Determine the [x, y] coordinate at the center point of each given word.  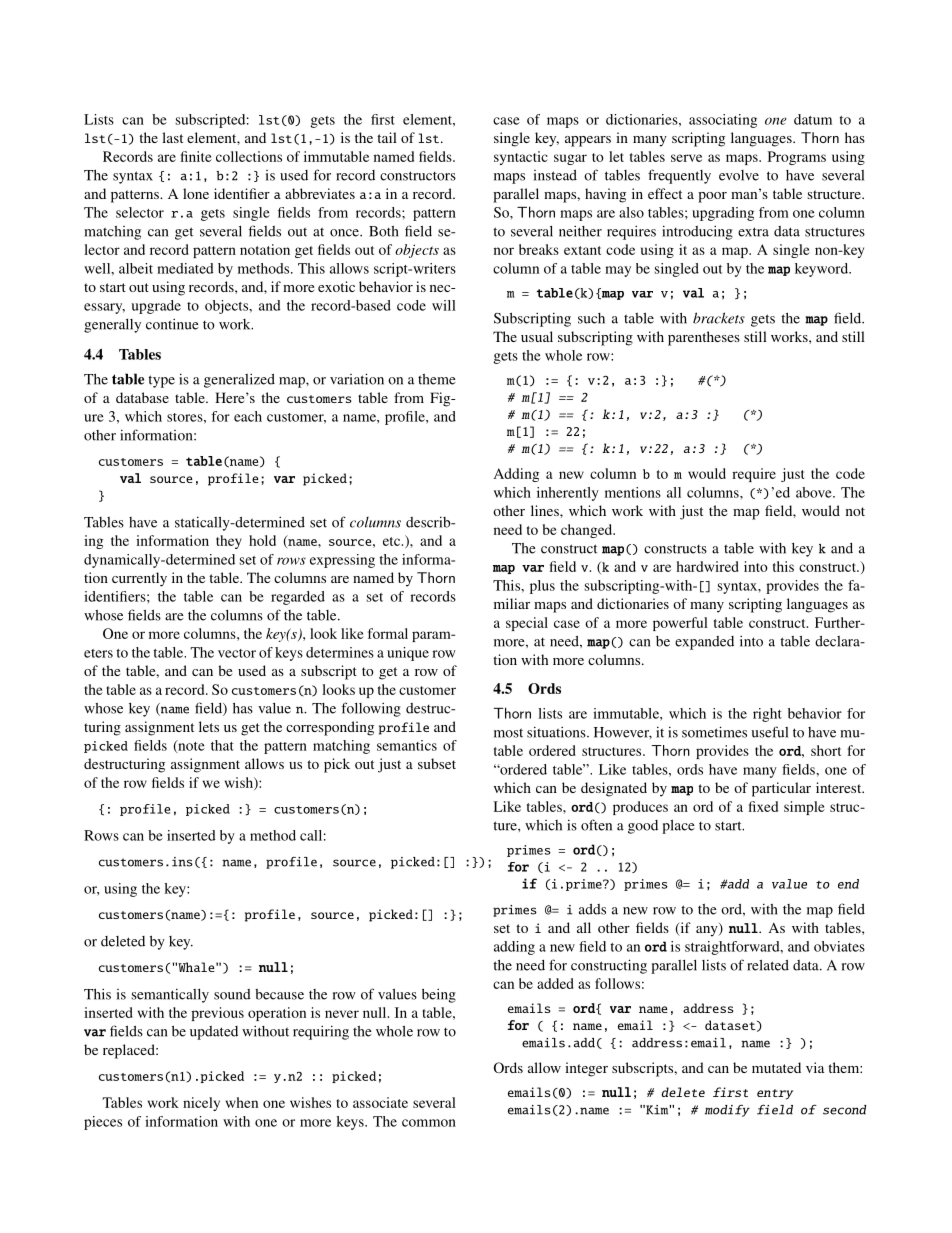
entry [775, 1094]
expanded [704, 643]
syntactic [521, 158]
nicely [201, 1104]
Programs [797, 158]
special [527, 624]
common [429, 1123]
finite [196, 156]
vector [237, 653]
